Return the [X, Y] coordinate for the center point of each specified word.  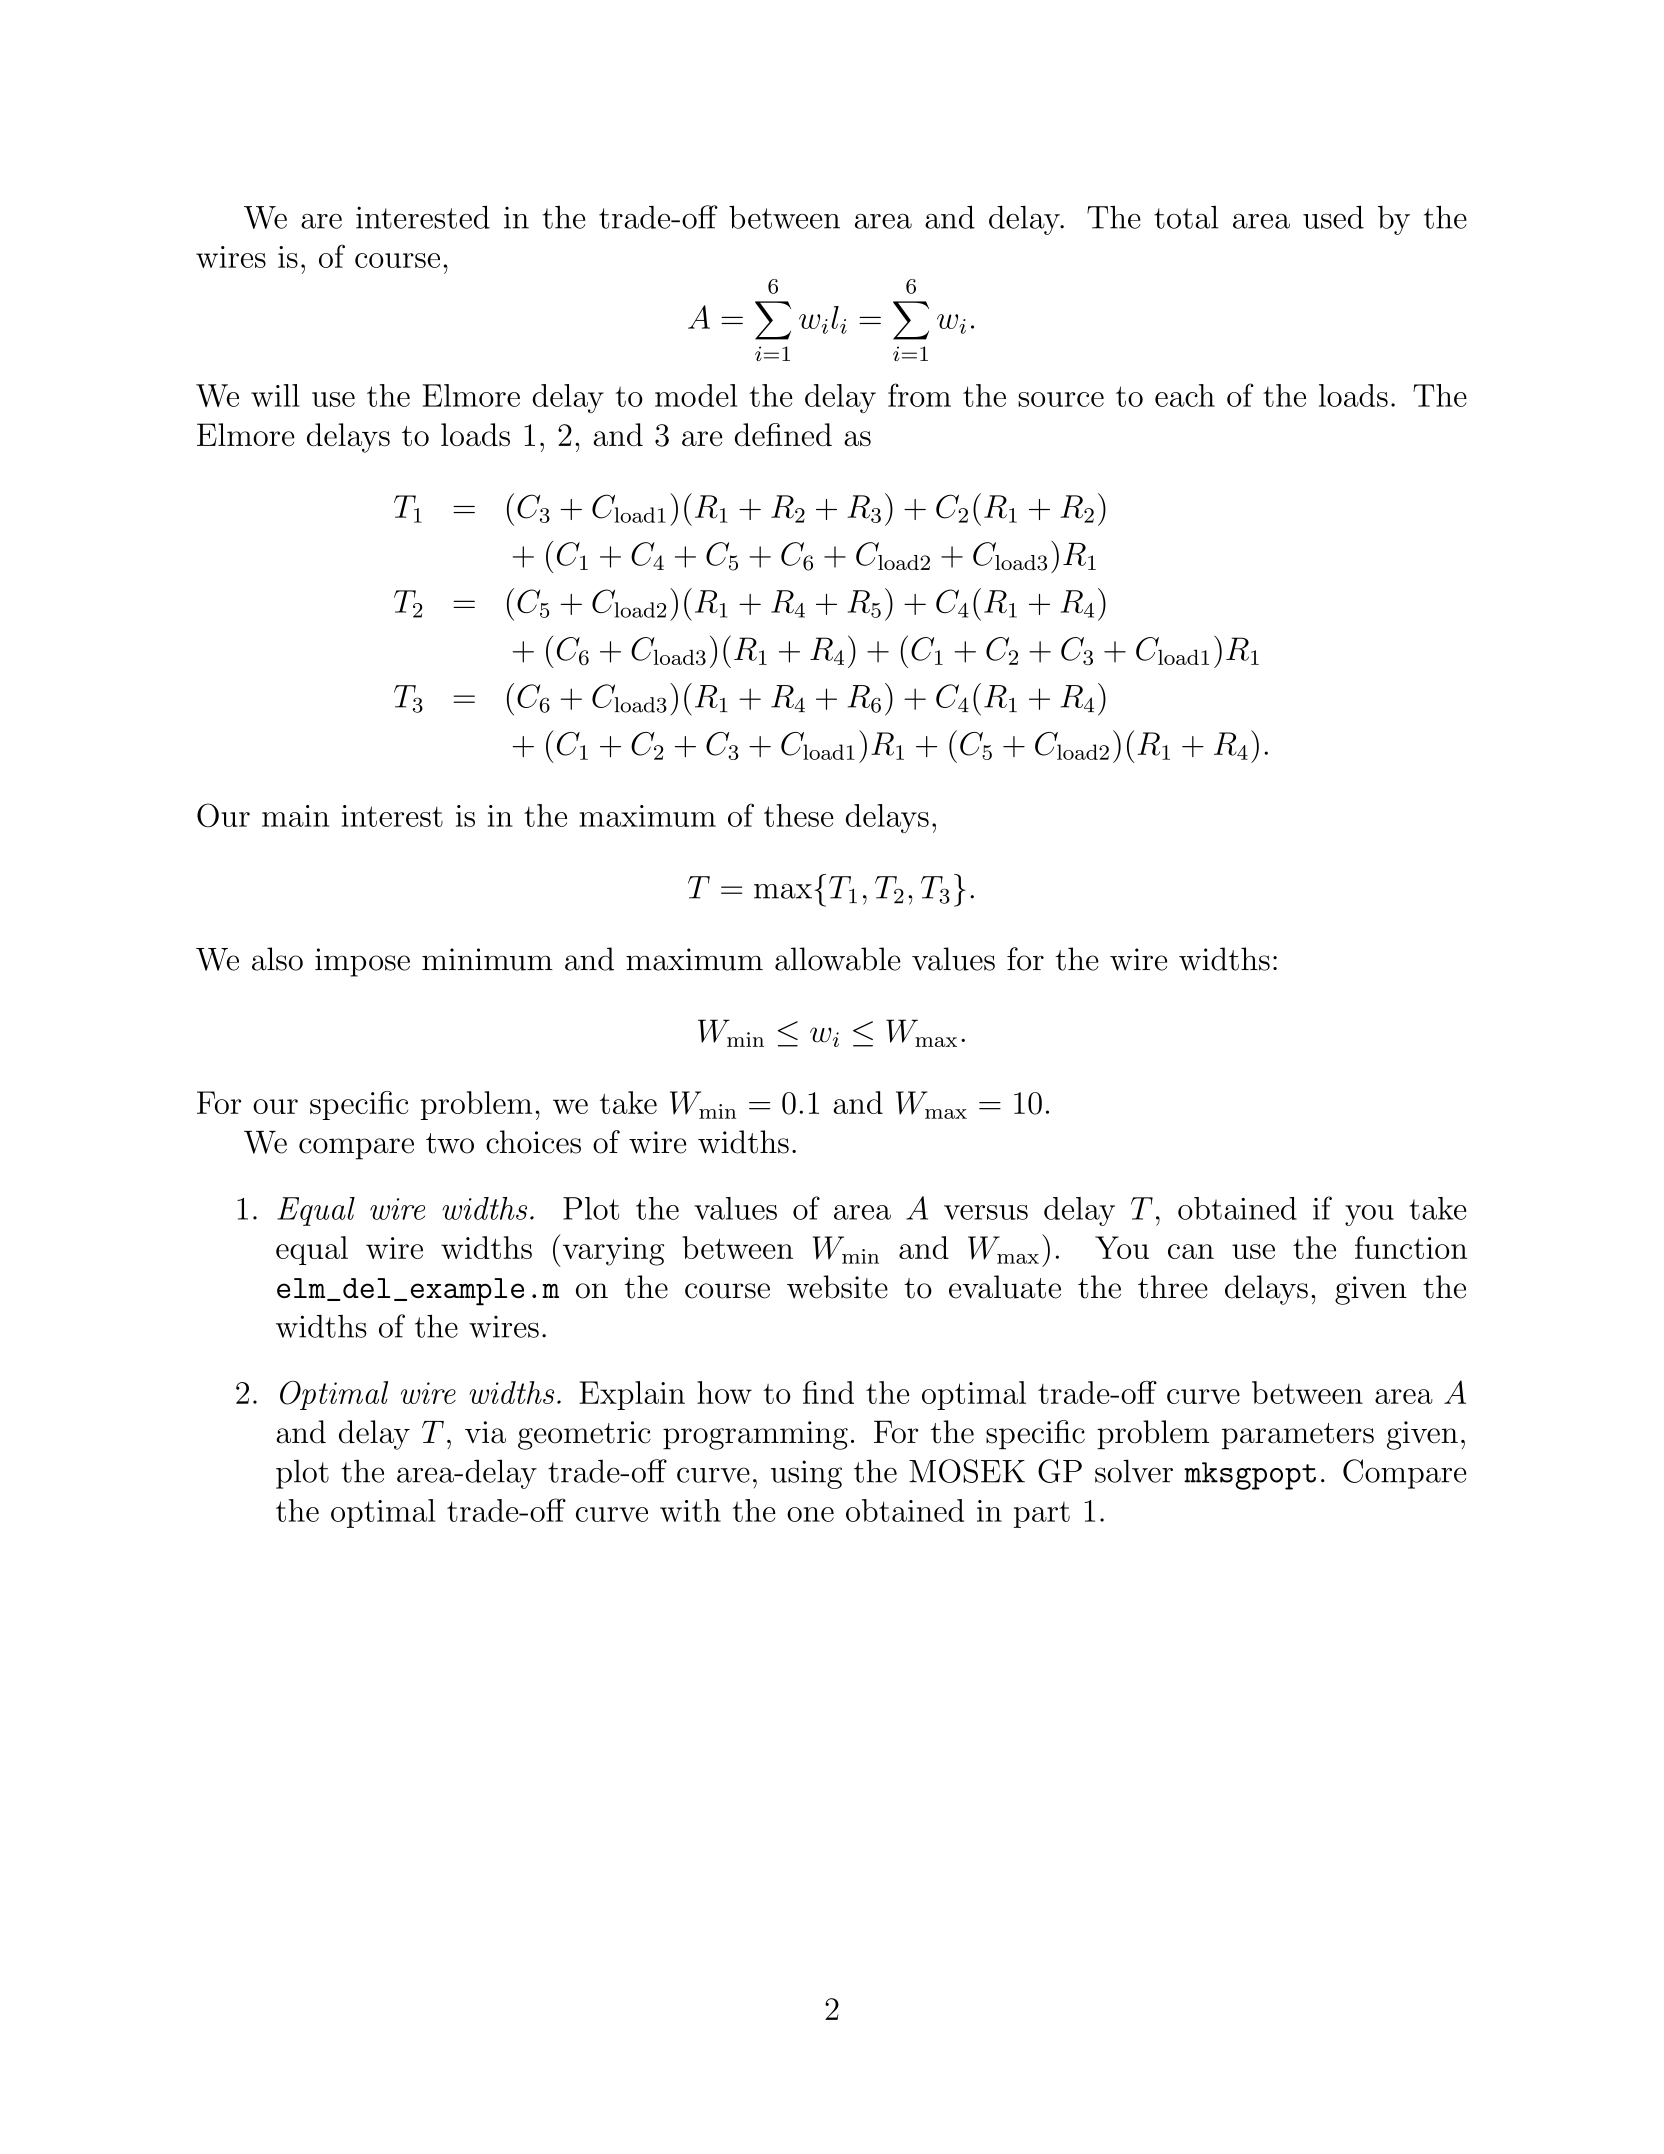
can [1191, 1251]
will [275, 395]
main [295, 816]
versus [986, 1212]
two [450, 1143]
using [806, 1474]
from [919, 395]
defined [783, 434]
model [696, 395]
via [485, 1432]
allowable [838, 959]
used [1333, 217]
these [799, 815]
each [1185, 395]
